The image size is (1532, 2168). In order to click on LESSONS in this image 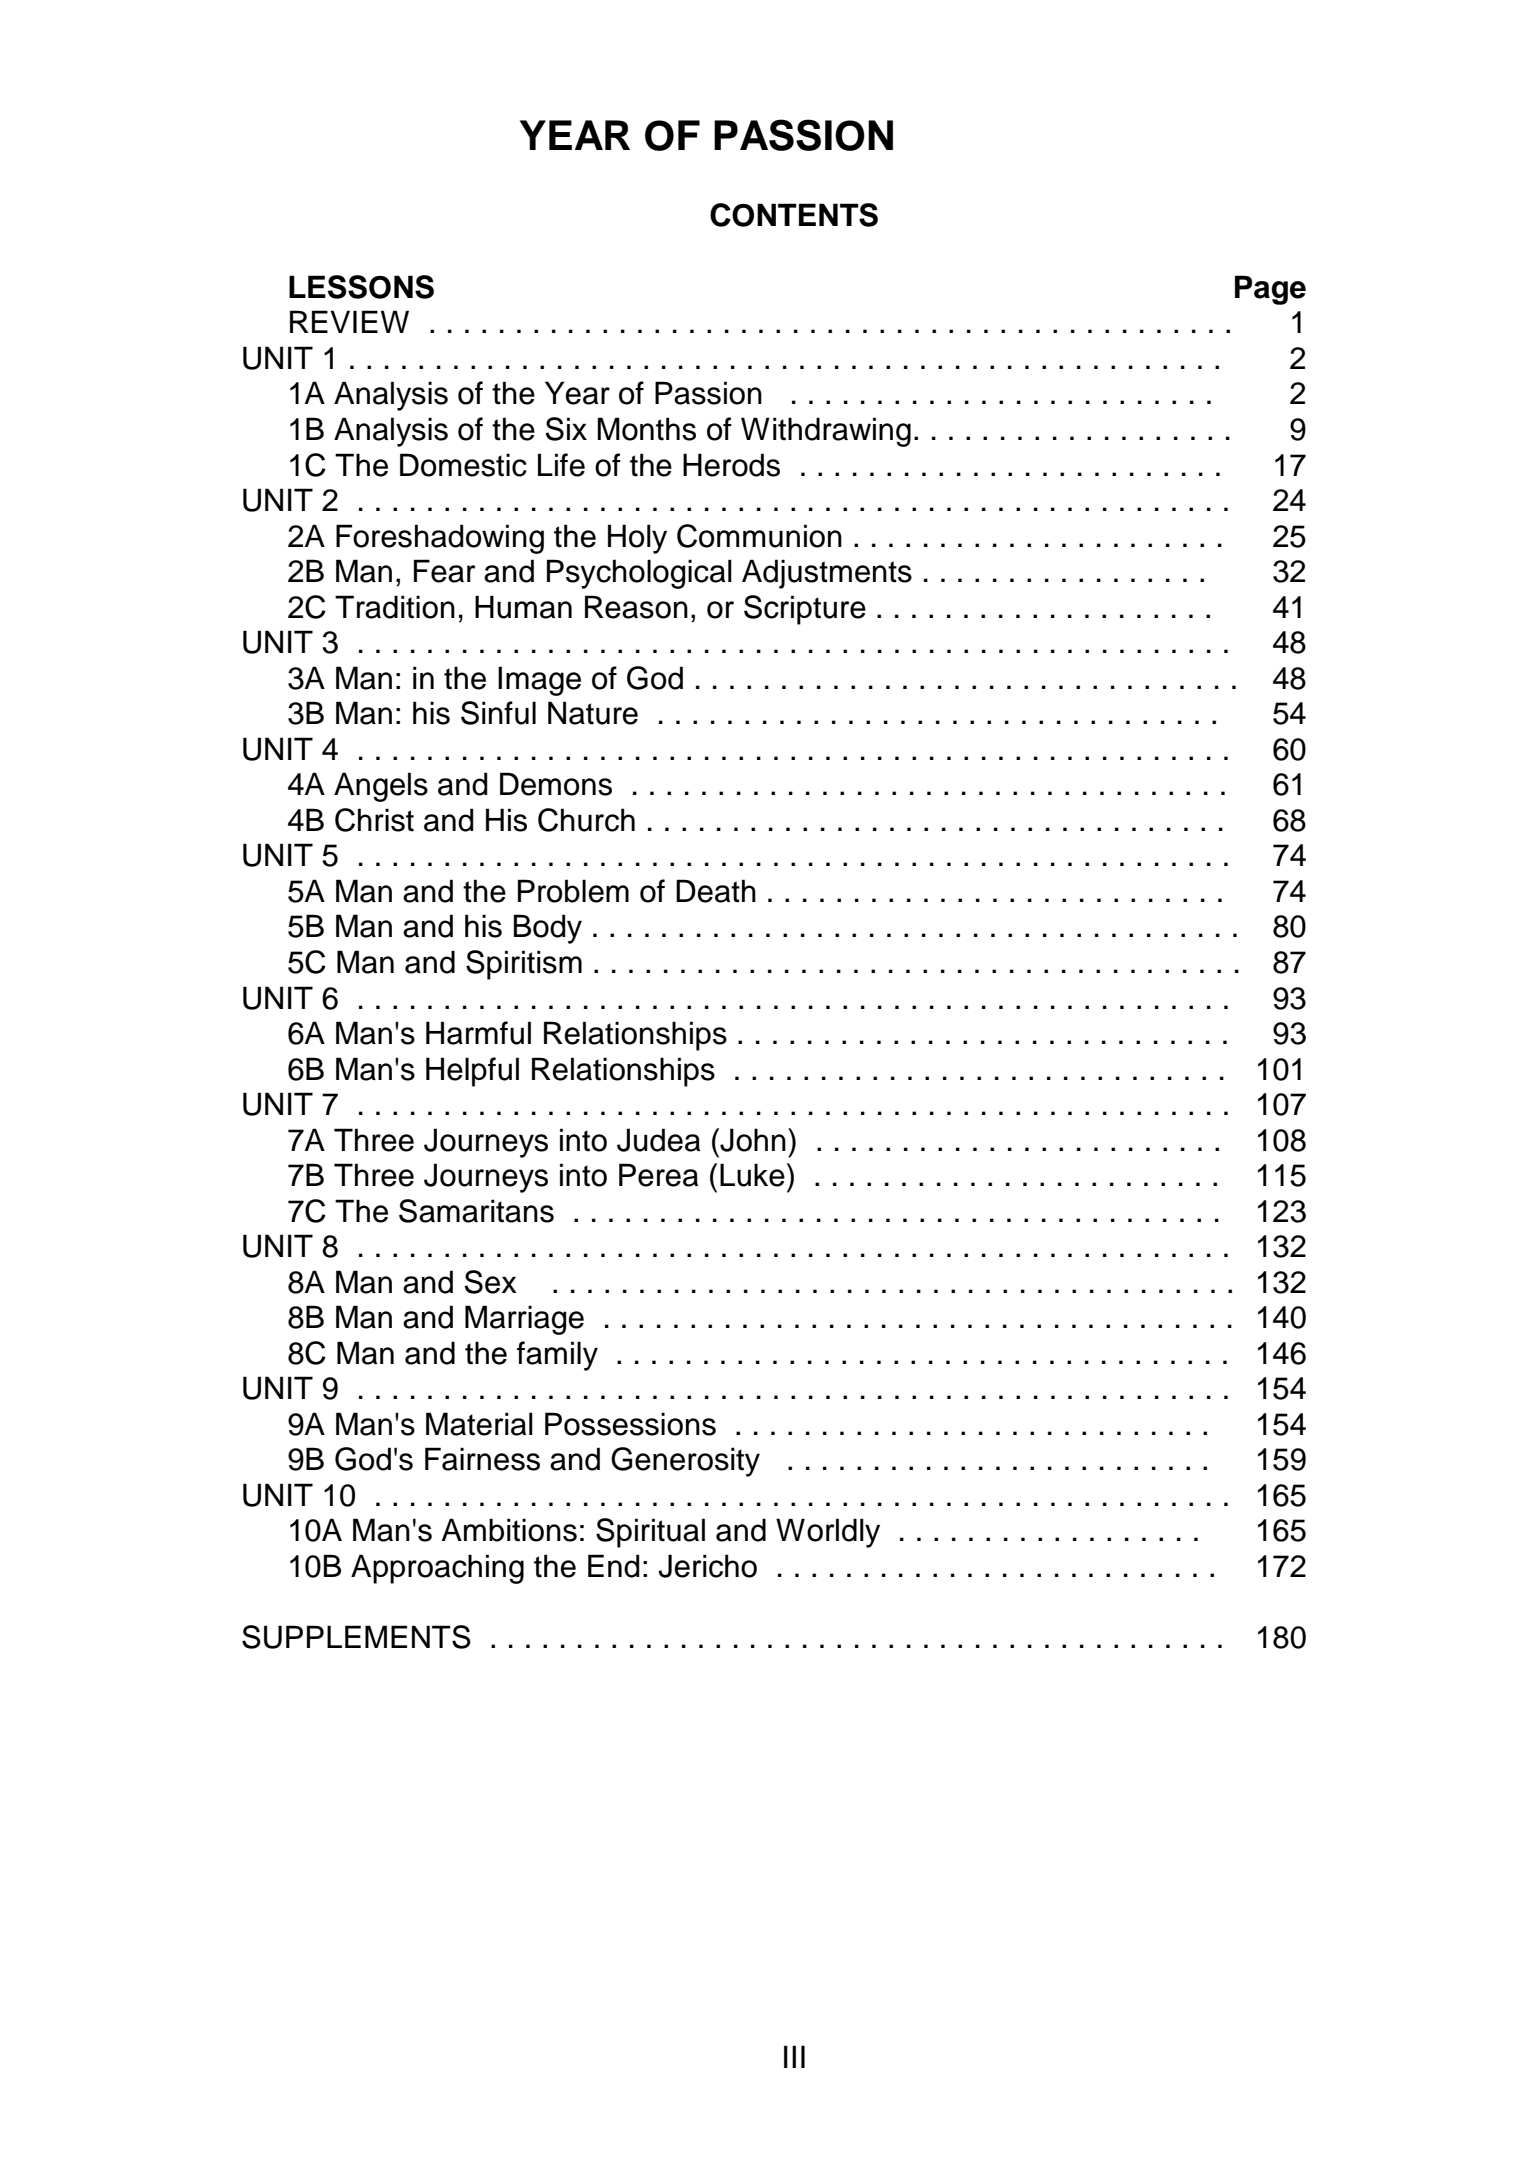, I will do `click(361, 287)`.
